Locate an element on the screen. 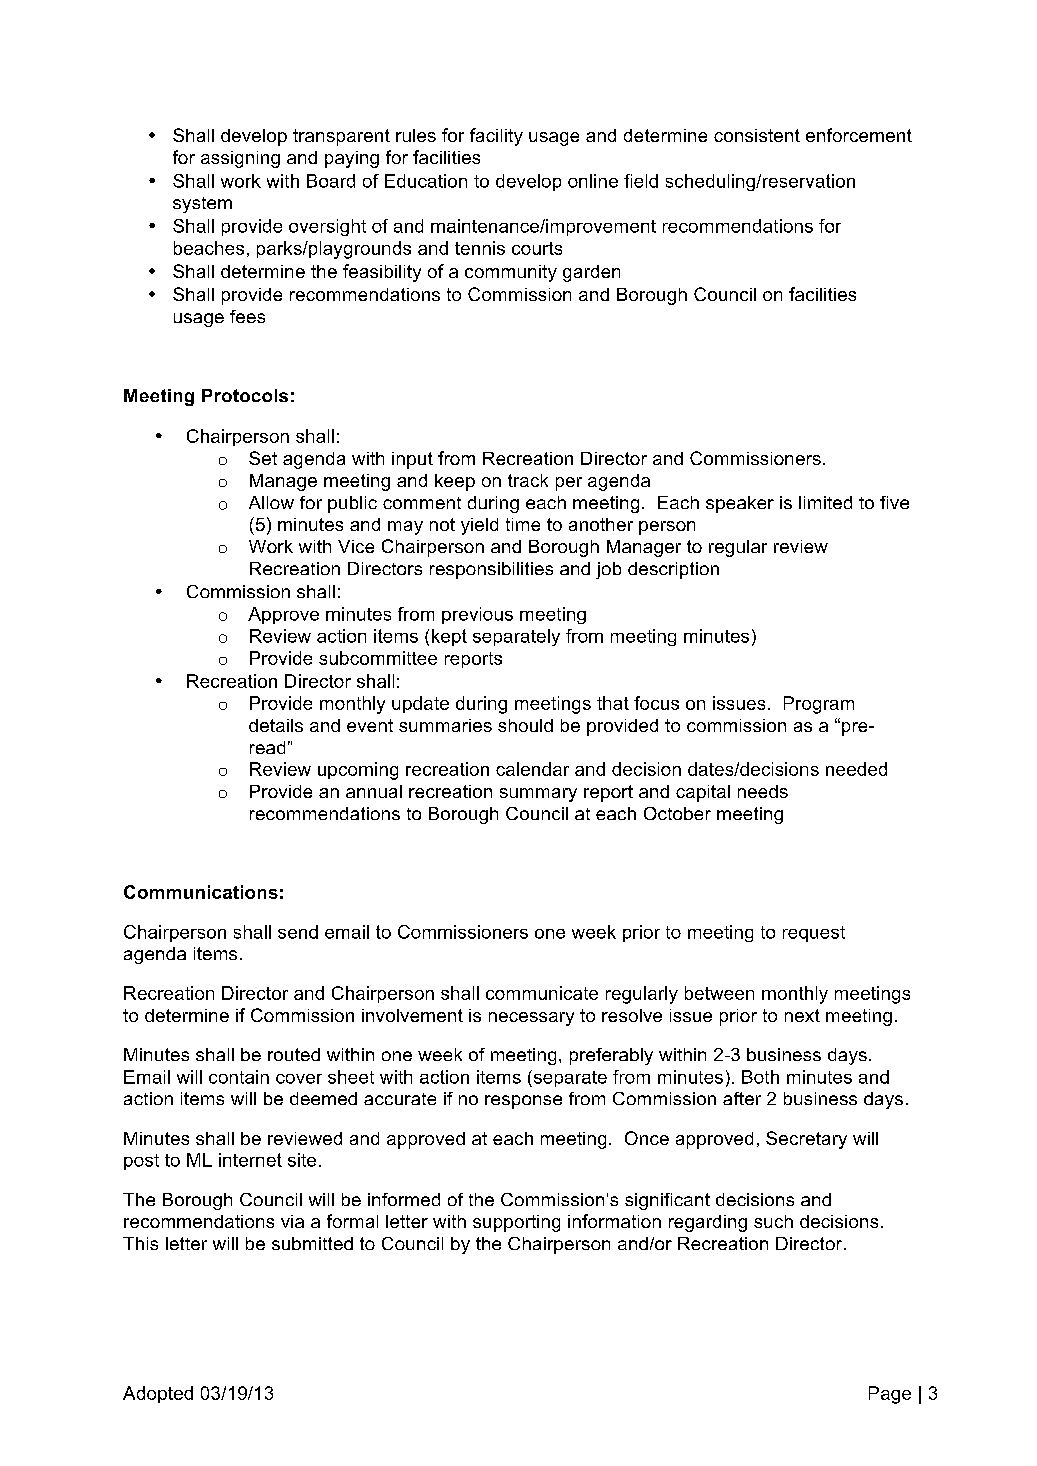 This screenshot has width=1037, height=1466. consistent is located at coordinates (757, 135).
